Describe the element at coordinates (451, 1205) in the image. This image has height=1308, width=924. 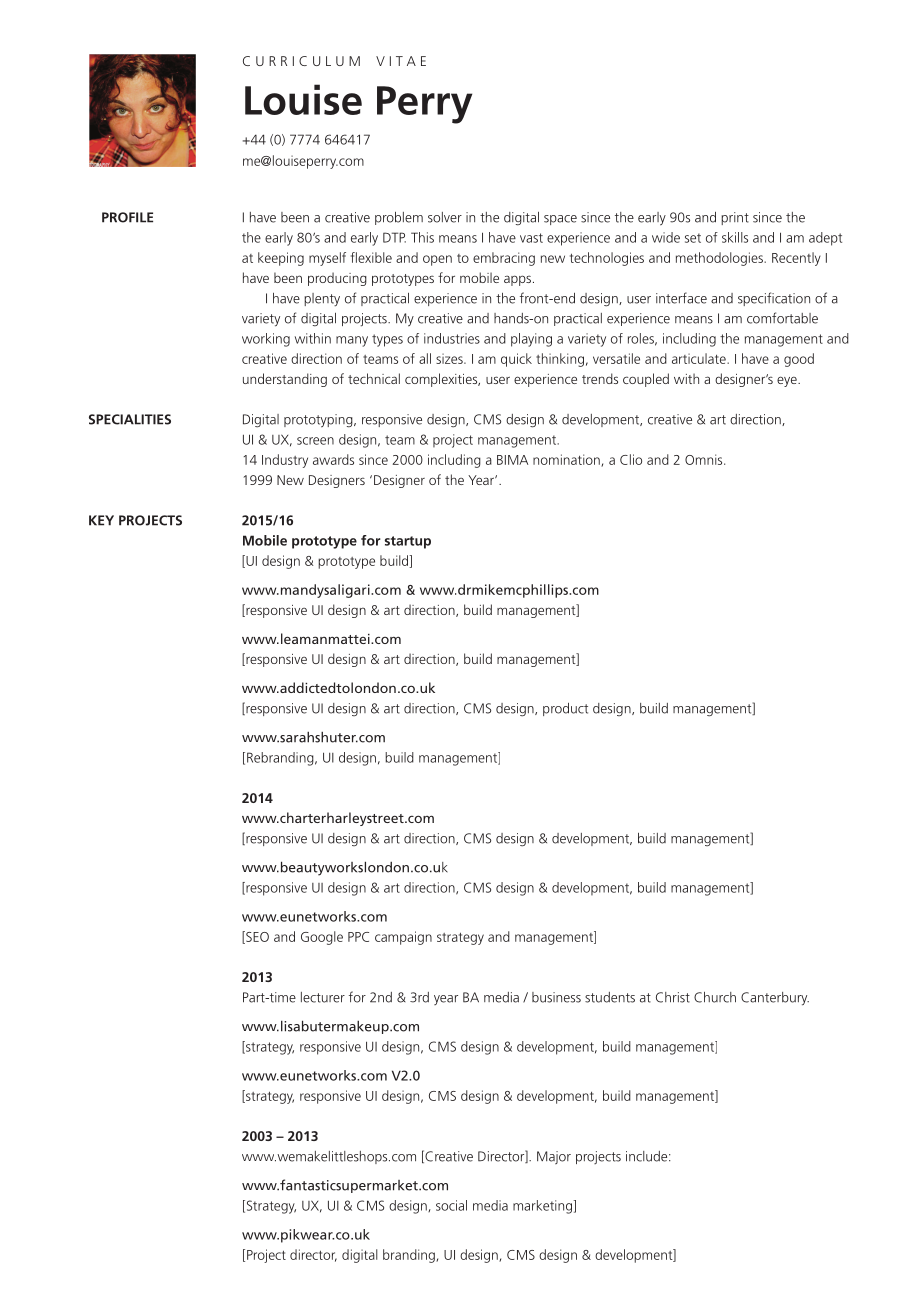
I see `social` at that location.
